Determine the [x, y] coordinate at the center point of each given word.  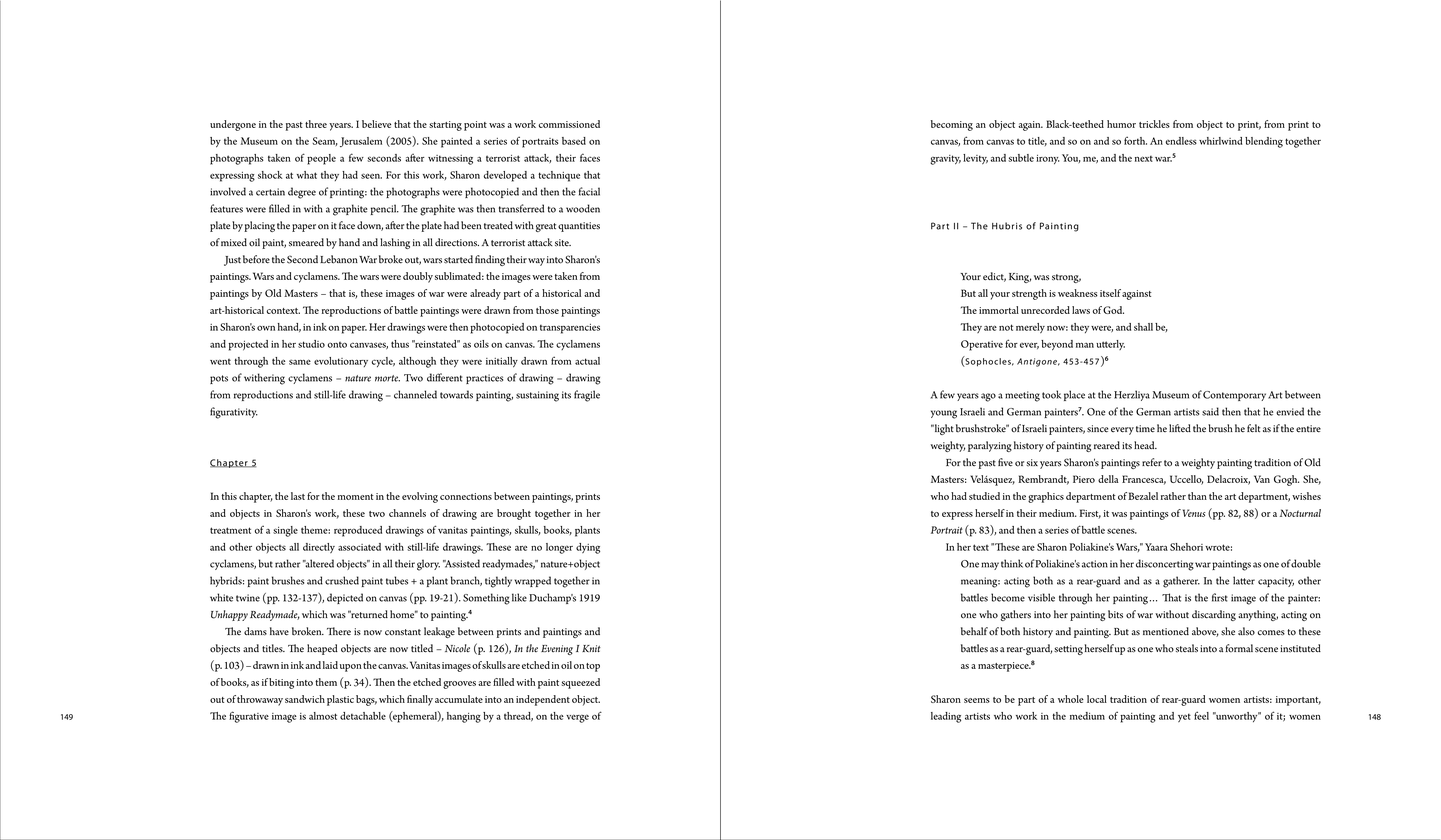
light [943, 429]
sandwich [305, 699]
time [1145, 429]
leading [946, 717]
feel [1201, 715]
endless [1181, 141]
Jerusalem [361, 142]
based [574, 141]
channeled [415, 394]
